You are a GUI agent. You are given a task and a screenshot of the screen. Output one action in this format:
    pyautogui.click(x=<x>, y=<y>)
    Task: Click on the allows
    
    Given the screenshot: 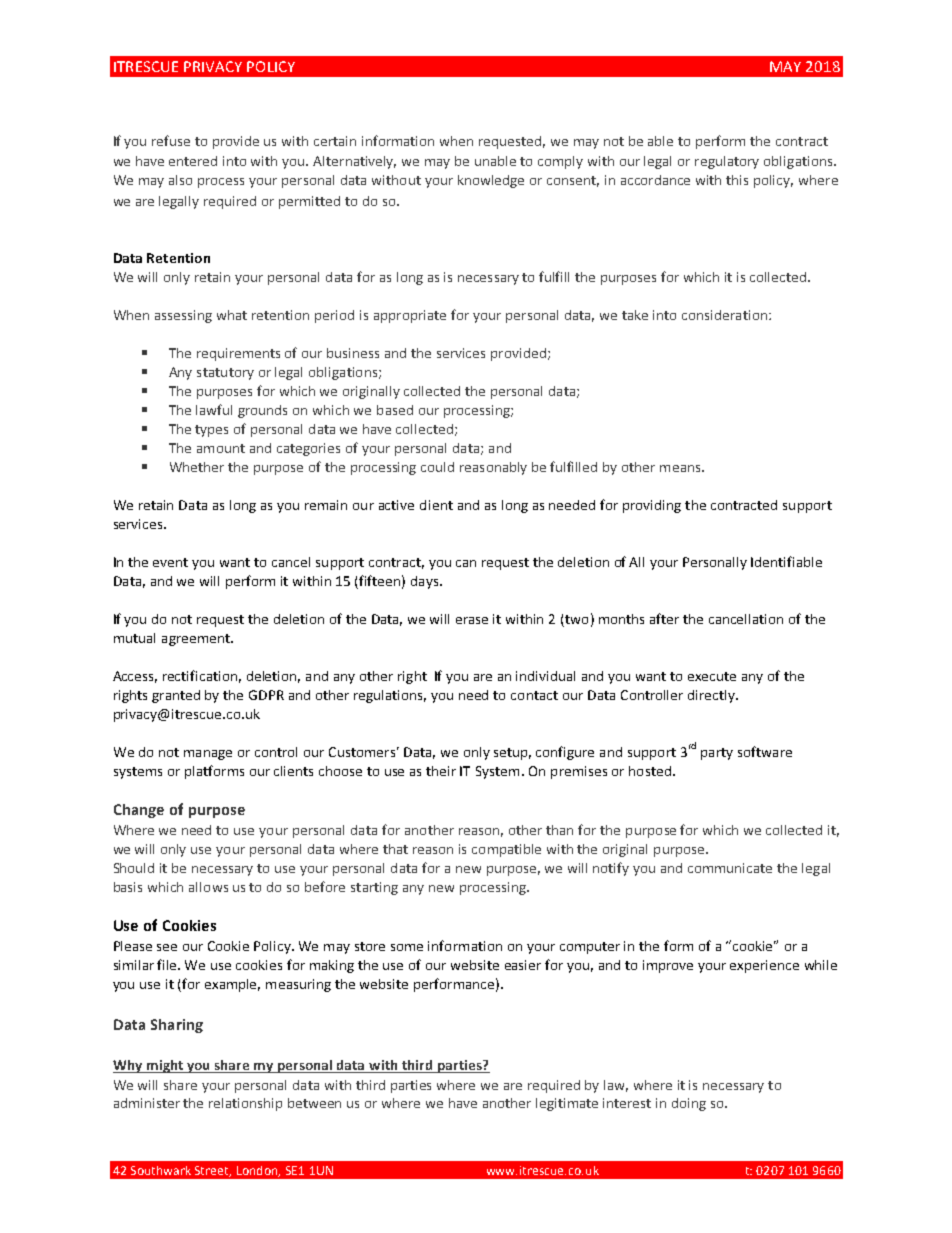 What is the action you would take?
    pyautogui.click(x=208, y=887)
